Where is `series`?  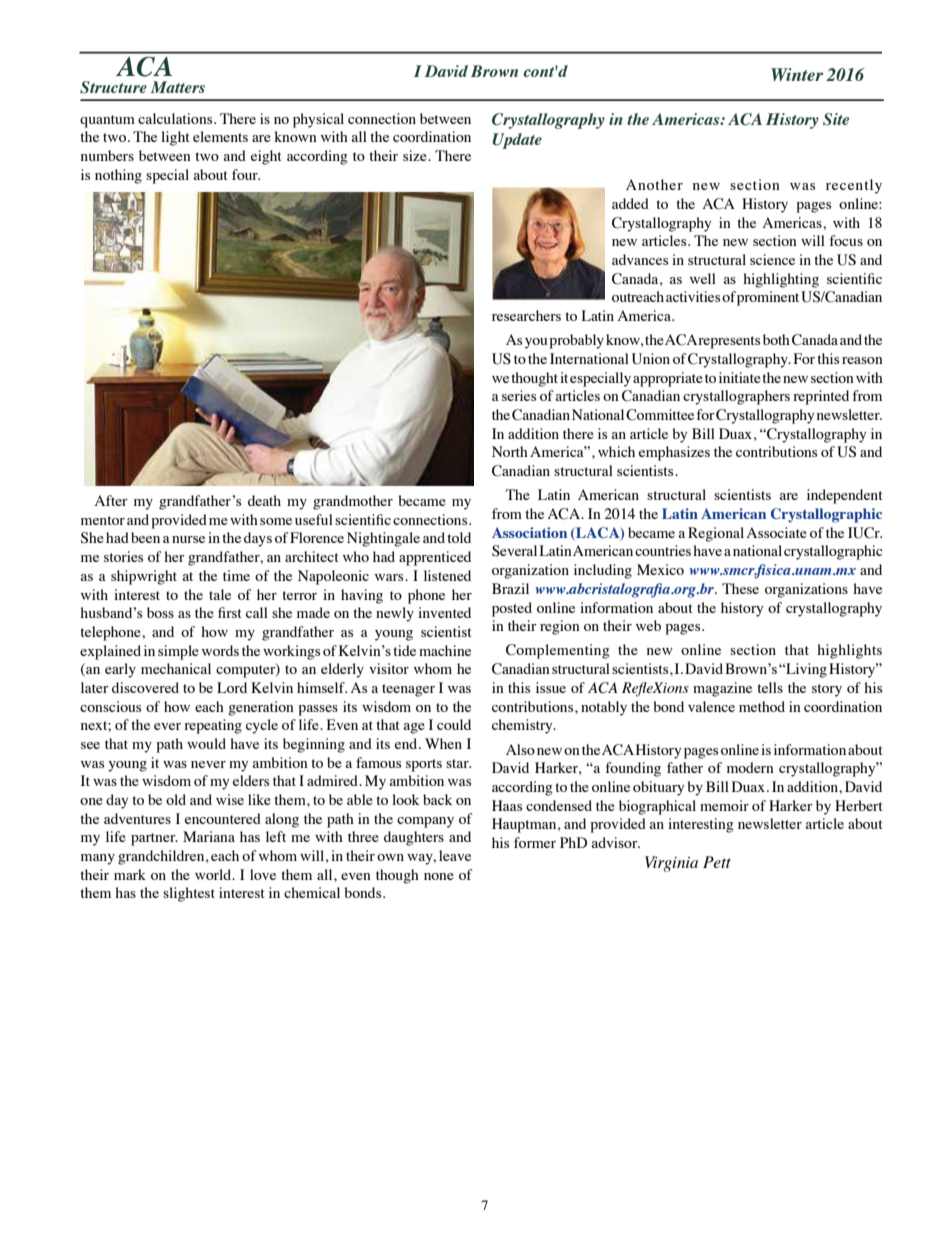 series is located at coordinates (519, 395).
